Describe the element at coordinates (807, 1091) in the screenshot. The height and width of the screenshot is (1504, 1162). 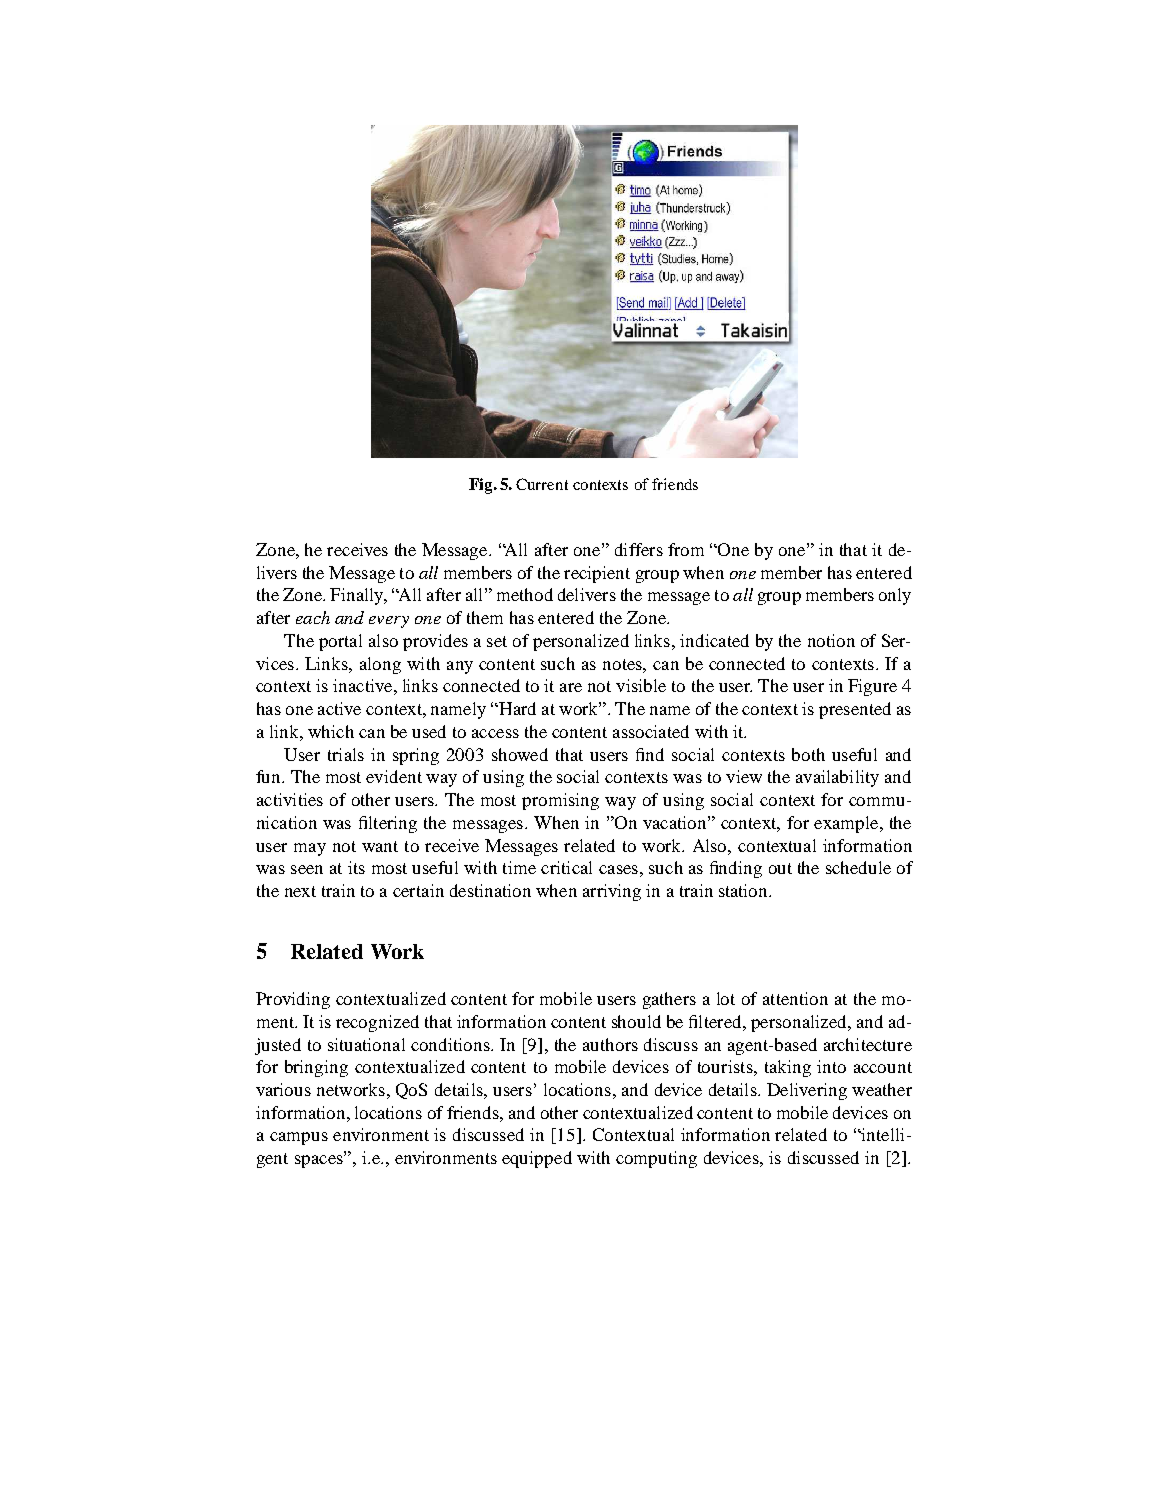
I see `Delivering` at that location.
